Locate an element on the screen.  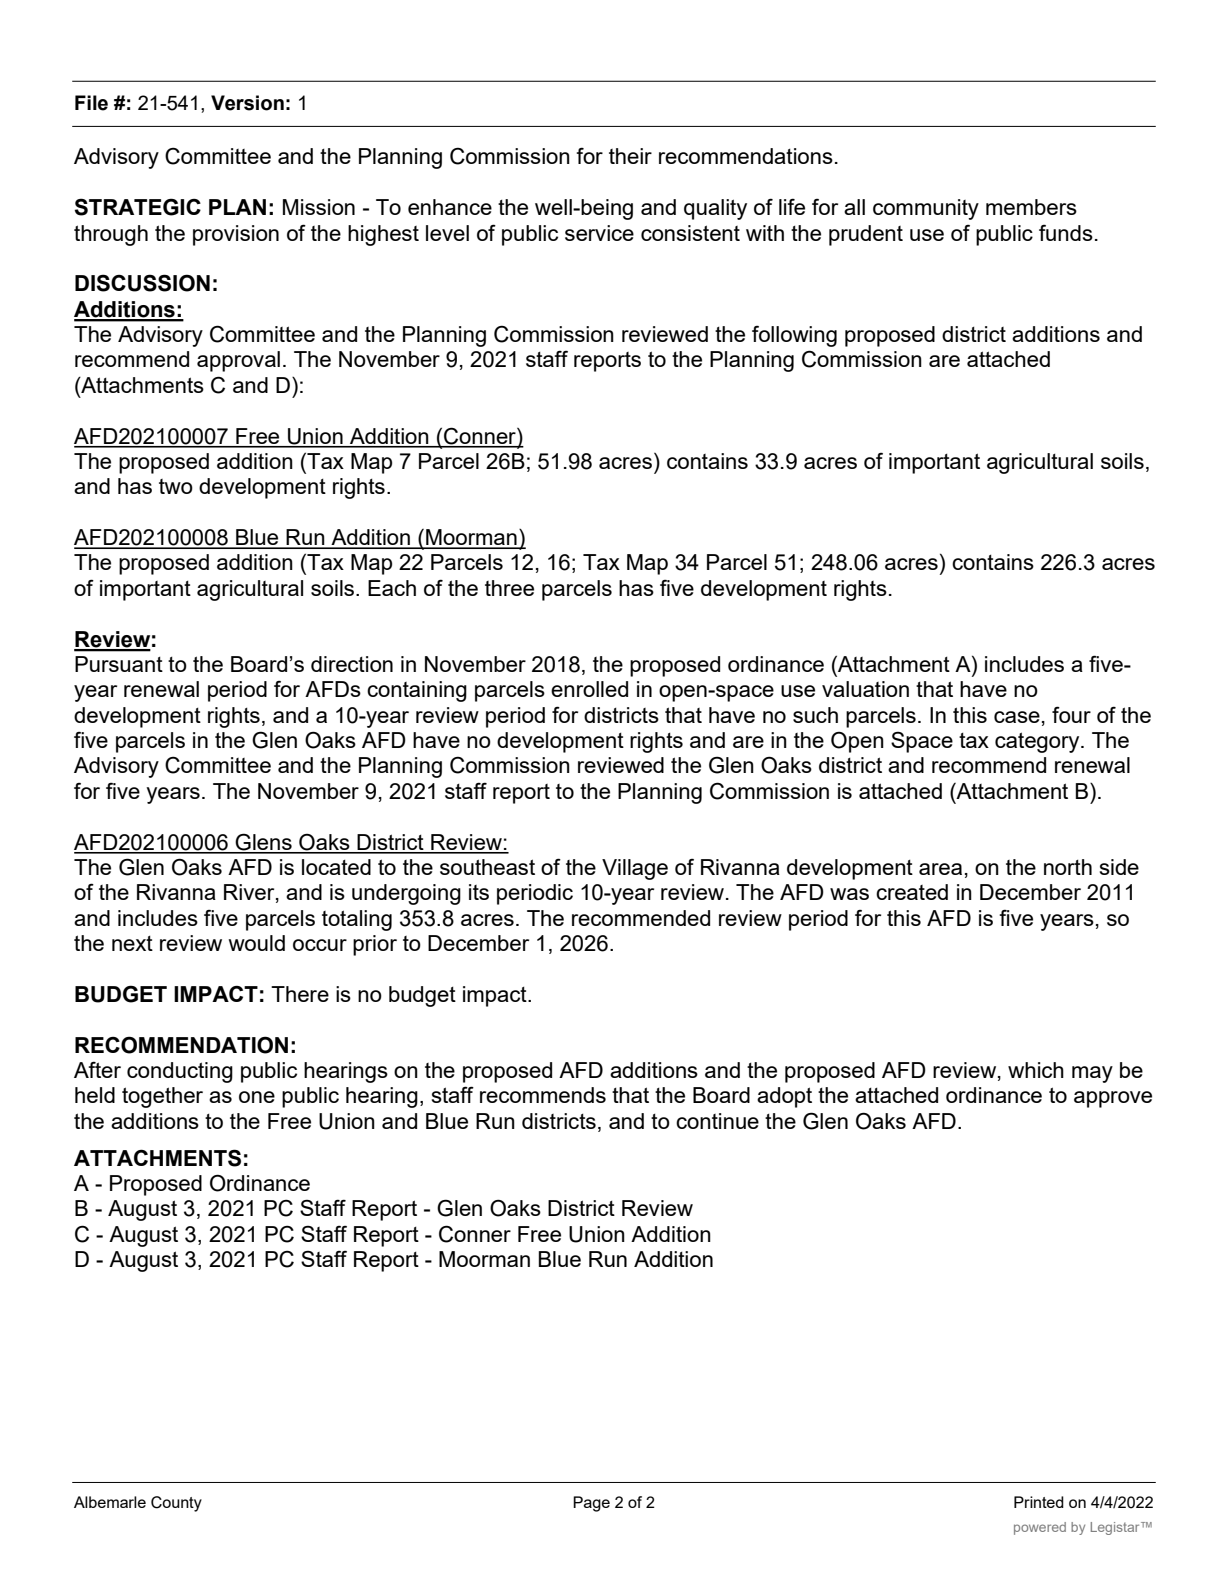
which is located at coordinates (1036, 1070).
